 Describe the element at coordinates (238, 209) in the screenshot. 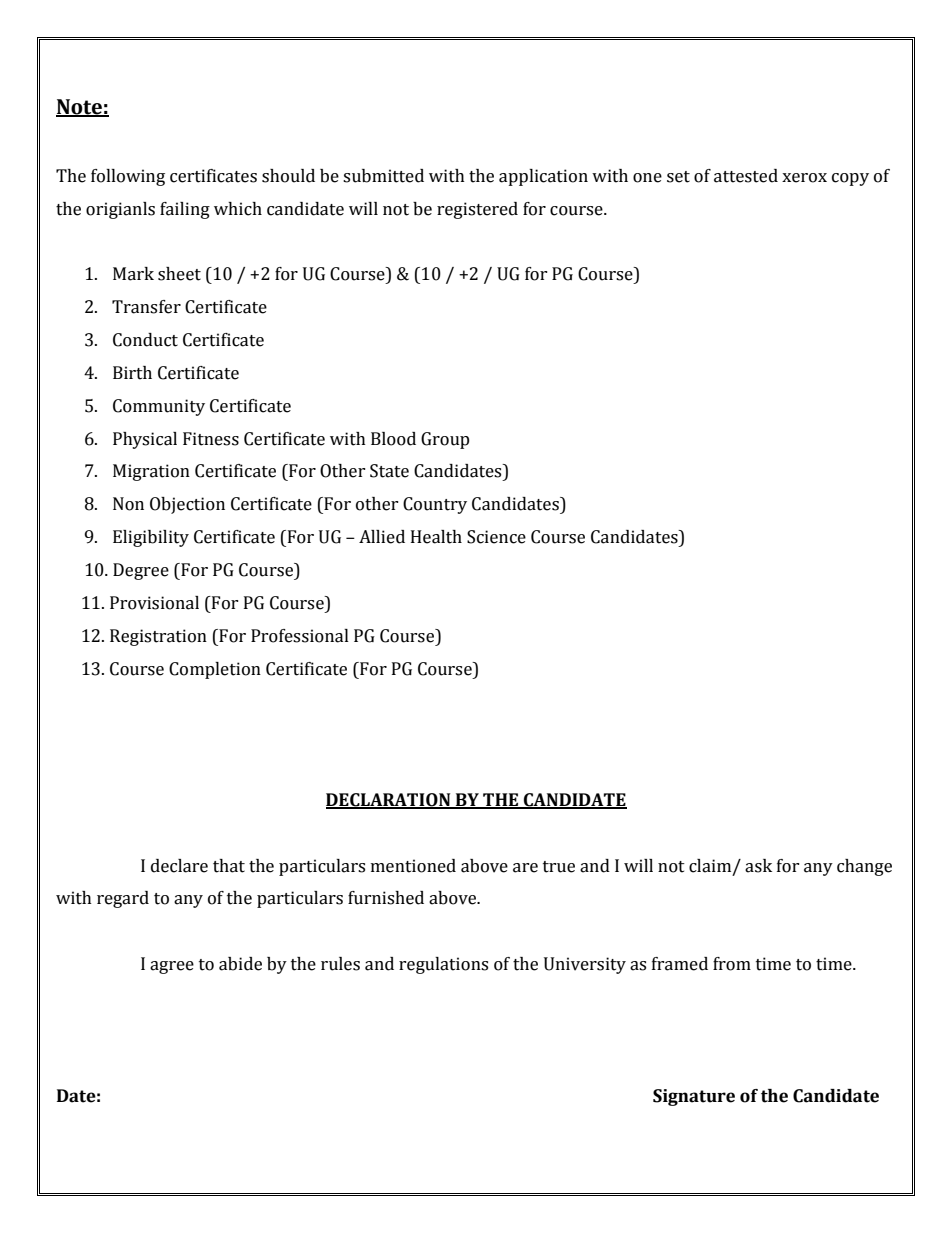

I see `which` at that location.
